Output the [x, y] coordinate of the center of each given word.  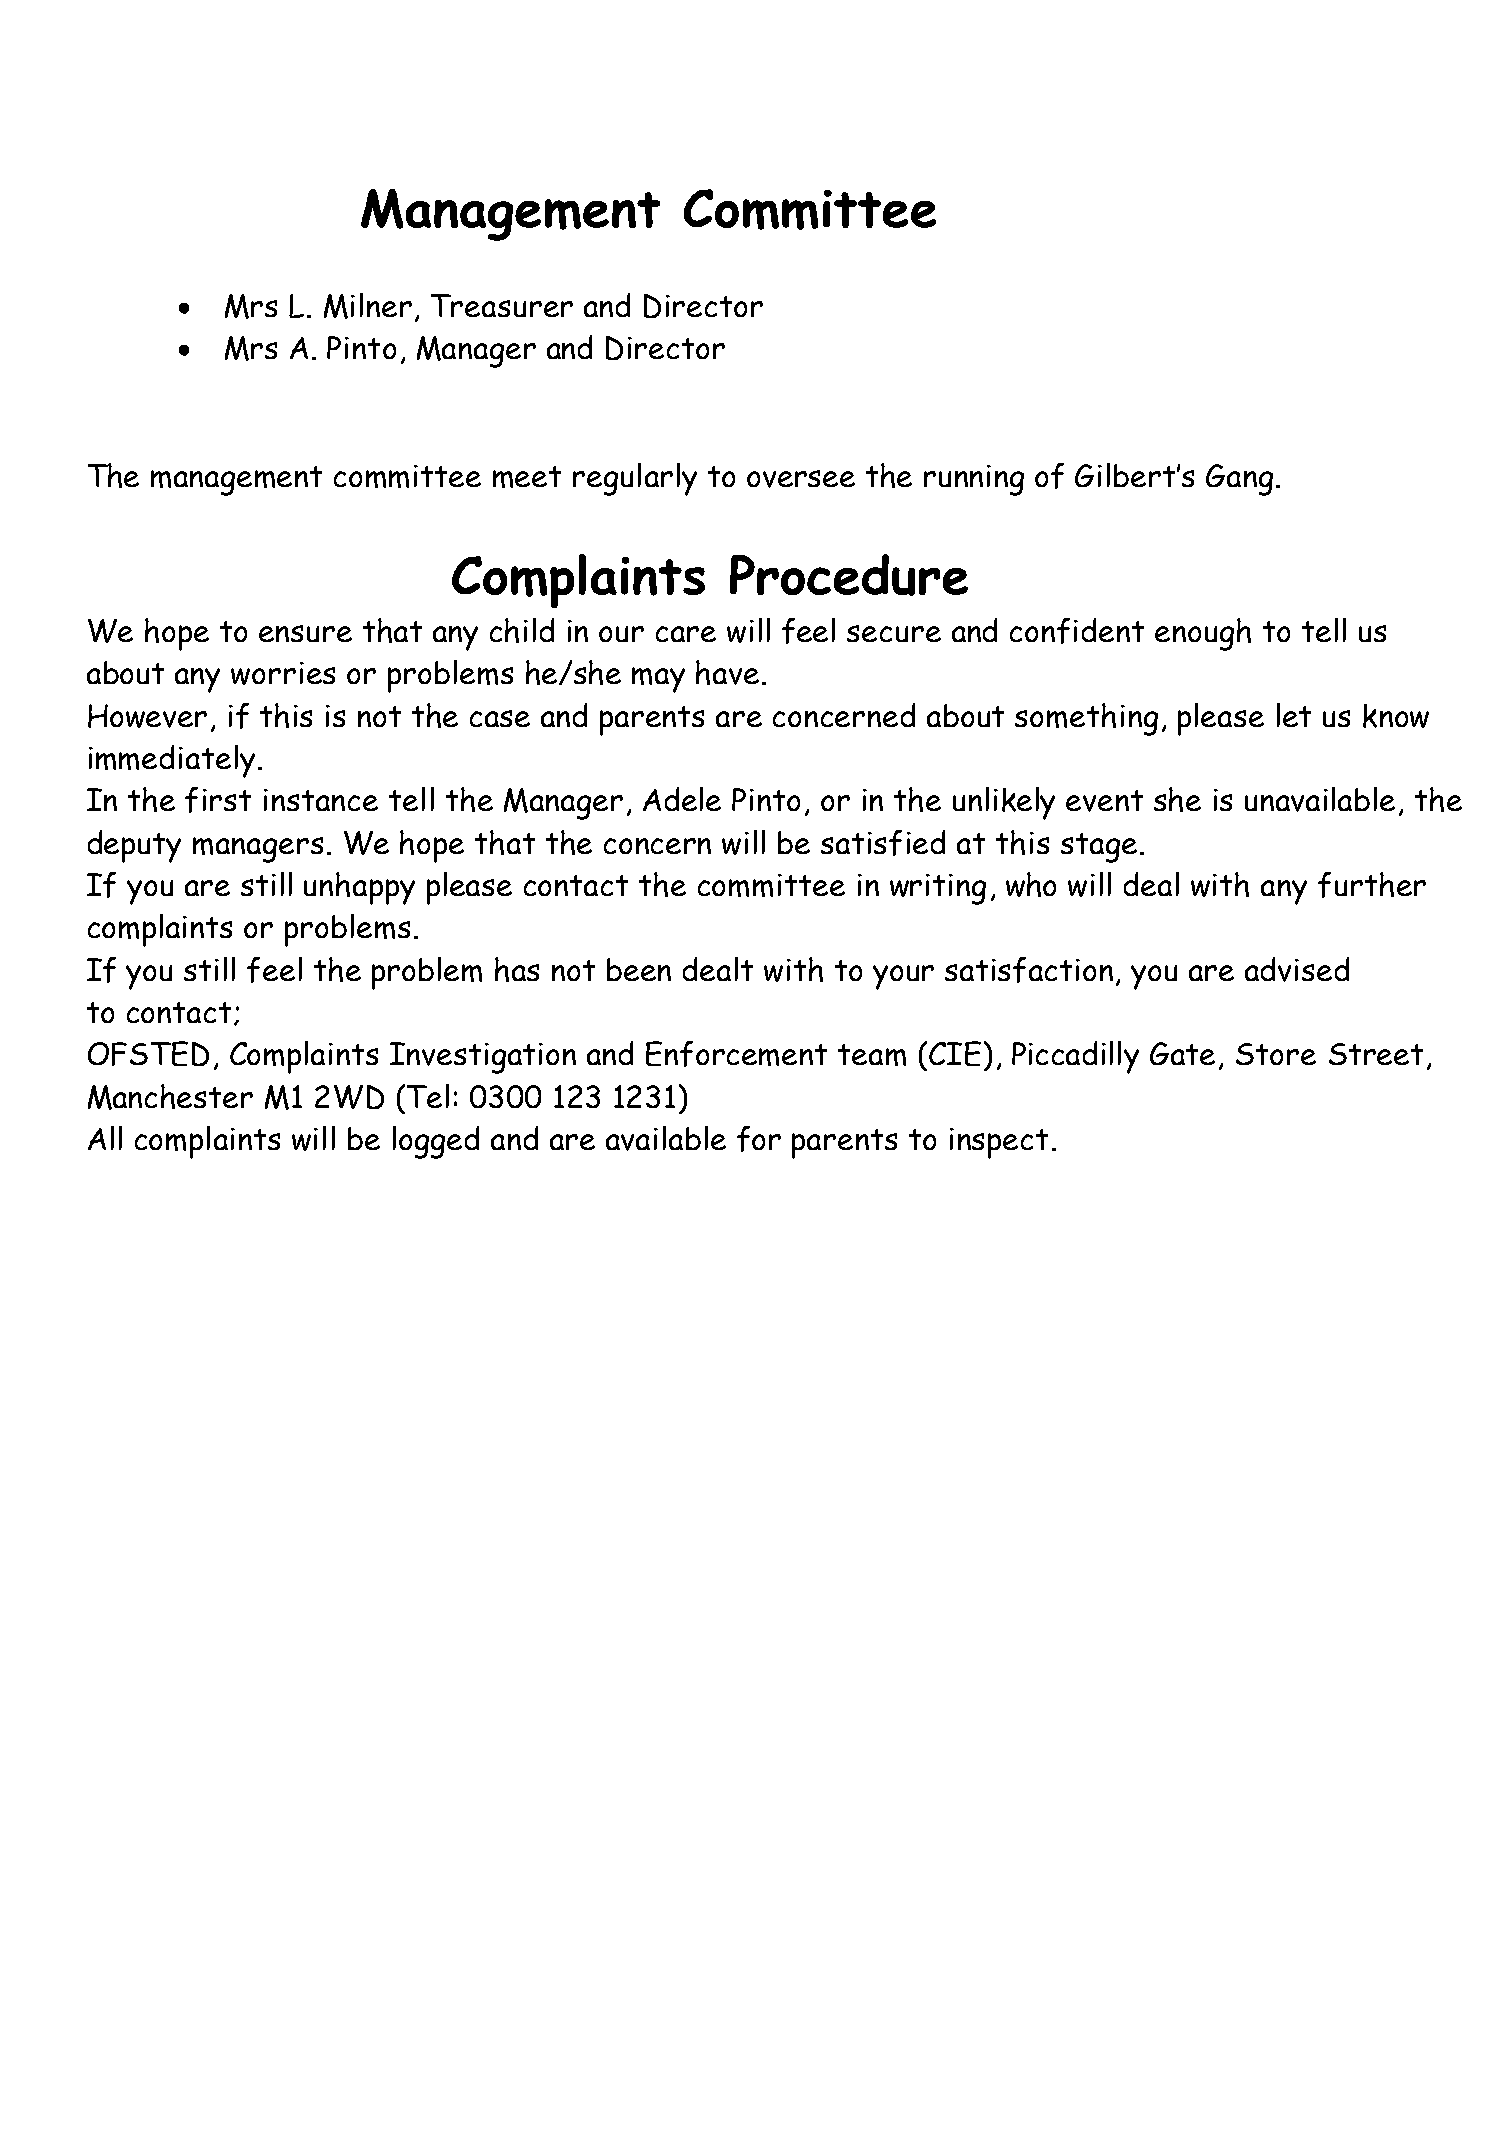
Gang [1239, 480]
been [639, 969]
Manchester [170, 1097]
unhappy [359, 888]
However [147, 716]
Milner [368, 306]
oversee [801, 479]
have [727, 672]
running [974, 480]
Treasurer [502, 305]
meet [527, 477]
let [1294, 715]
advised [1297, 969]
